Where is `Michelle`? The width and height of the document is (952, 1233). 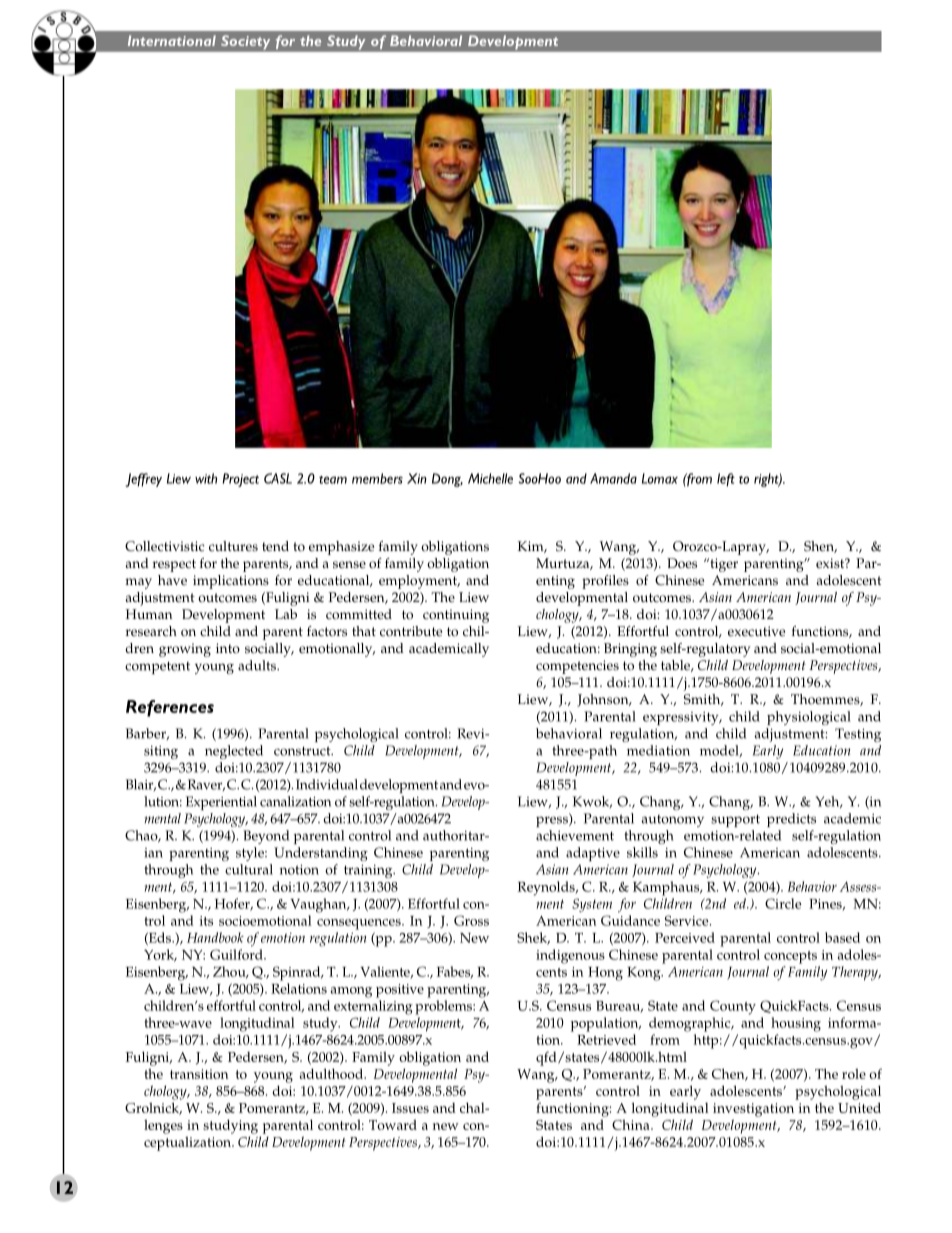 Michelle is located at coordinates (490, 478).
